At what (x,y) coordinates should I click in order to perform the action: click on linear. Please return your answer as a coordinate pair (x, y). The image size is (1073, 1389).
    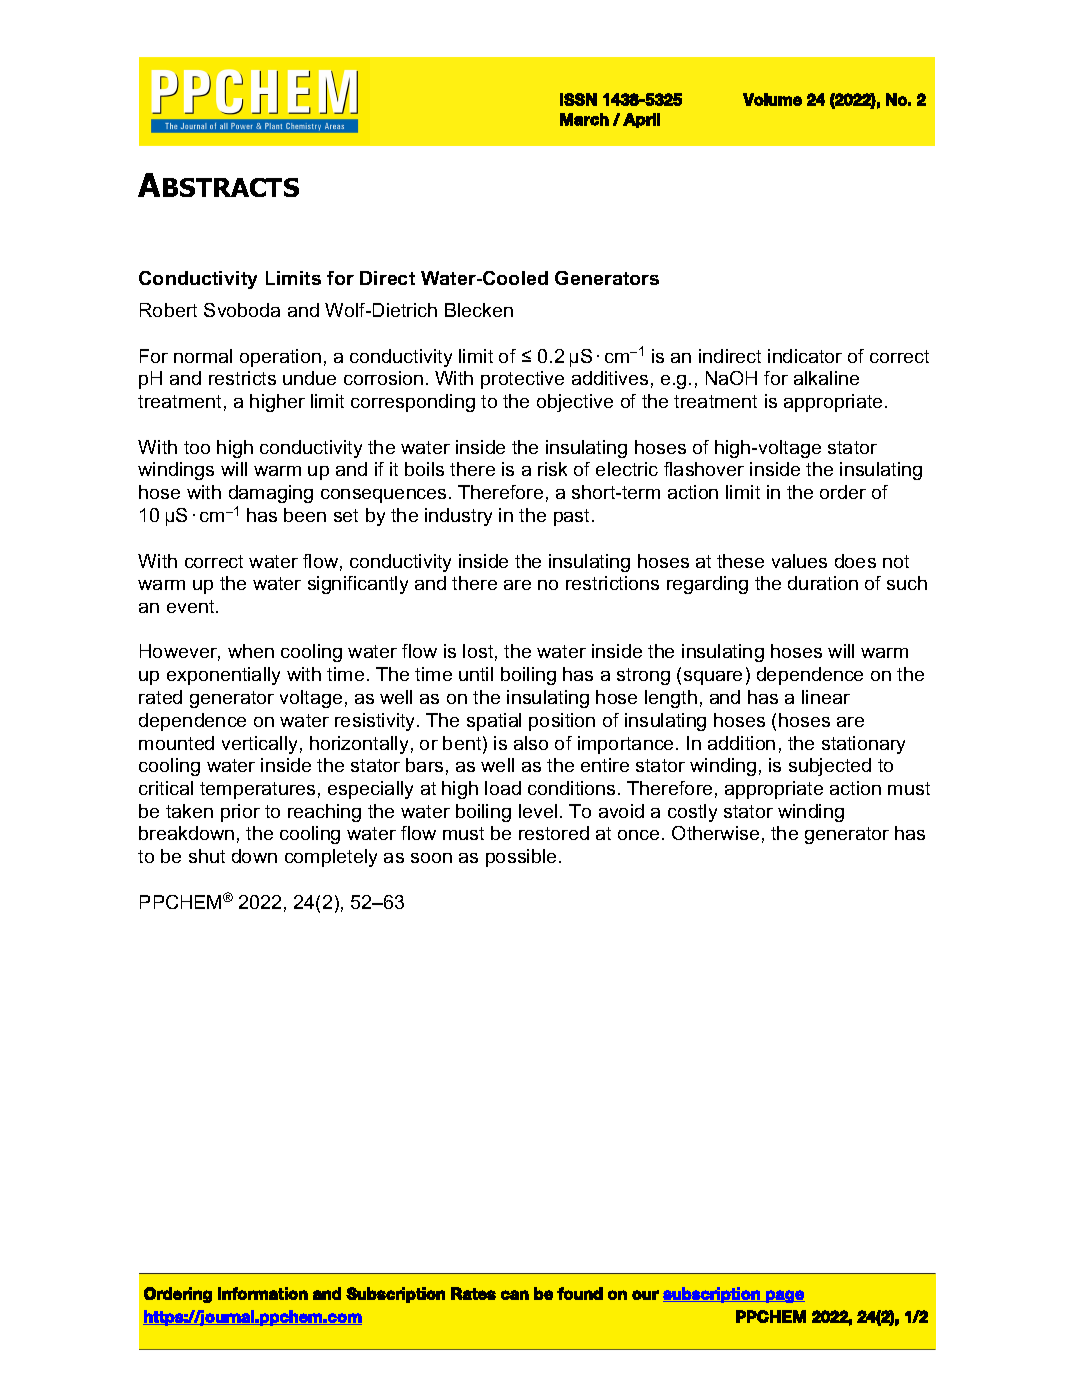
    Looking at the image, I should click on (826, 697).
